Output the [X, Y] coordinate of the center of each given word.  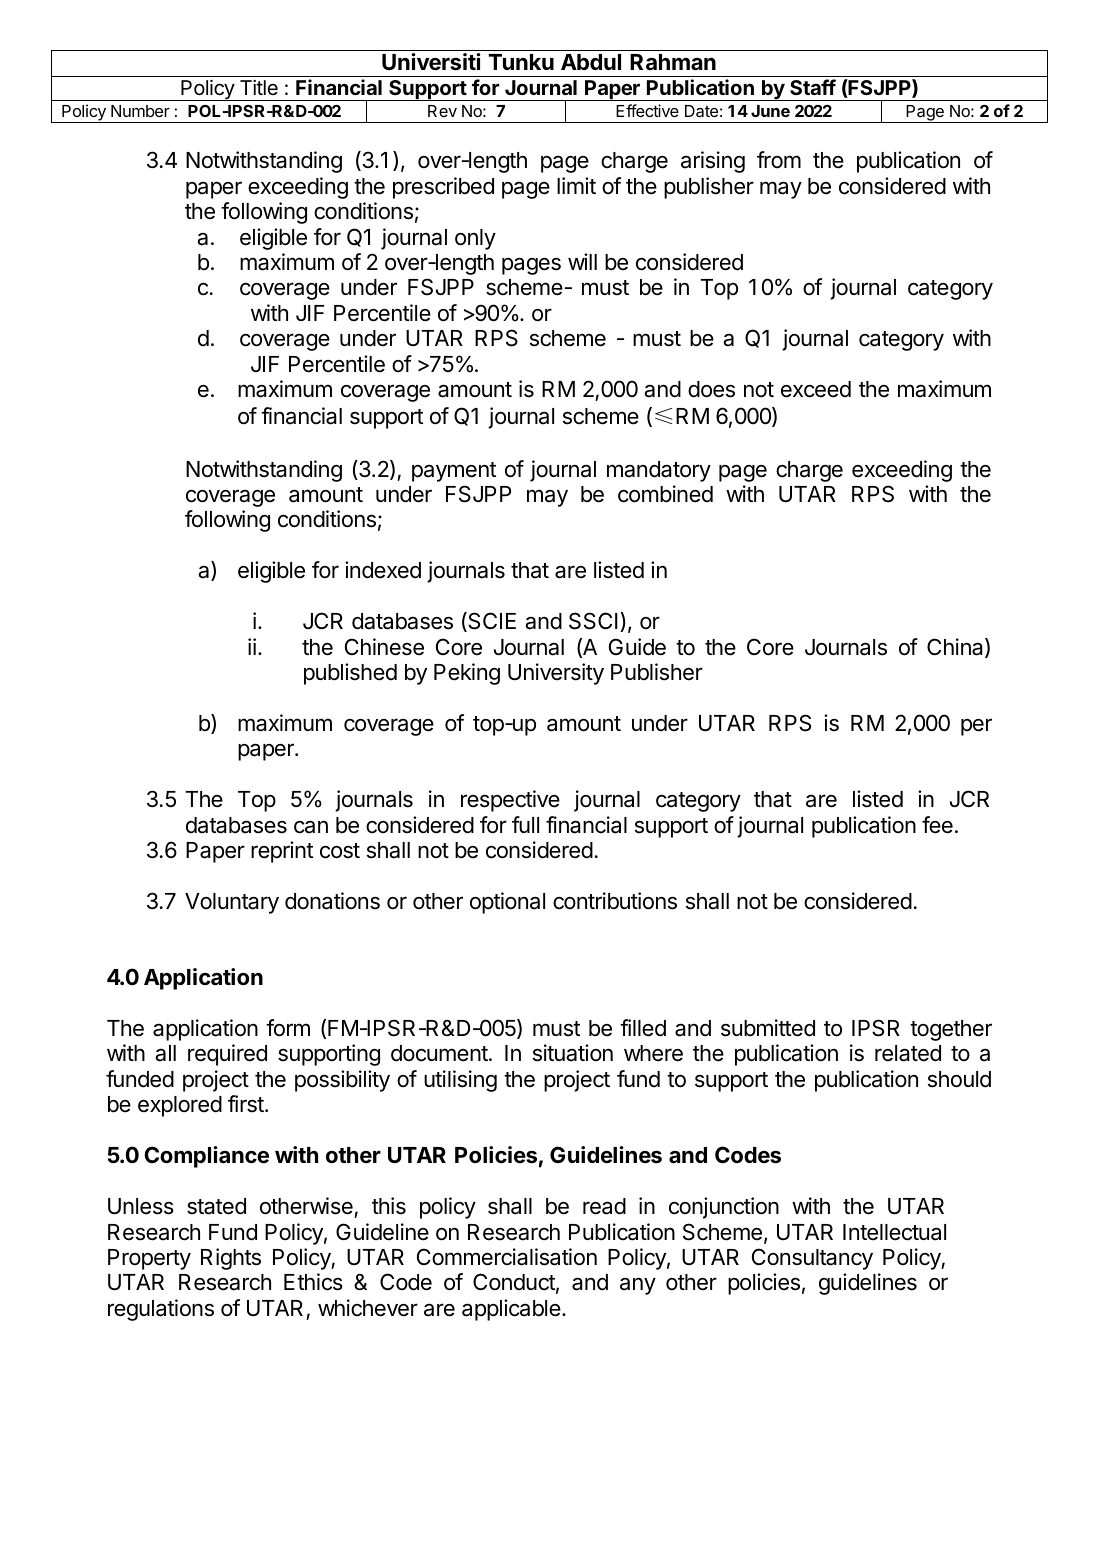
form [288, 1028]
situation [573, 1053]
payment [454, 472]
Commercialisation [507, 1257]
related [908, 1053]
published [350, 674]
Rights [231, 1259]
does [711, 389]
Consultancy [812, 1259]
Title [259, 87]
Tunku [521, 62]
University [556, 674]
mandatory [659, 471]
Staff [813, 87]
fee [937, 825]
